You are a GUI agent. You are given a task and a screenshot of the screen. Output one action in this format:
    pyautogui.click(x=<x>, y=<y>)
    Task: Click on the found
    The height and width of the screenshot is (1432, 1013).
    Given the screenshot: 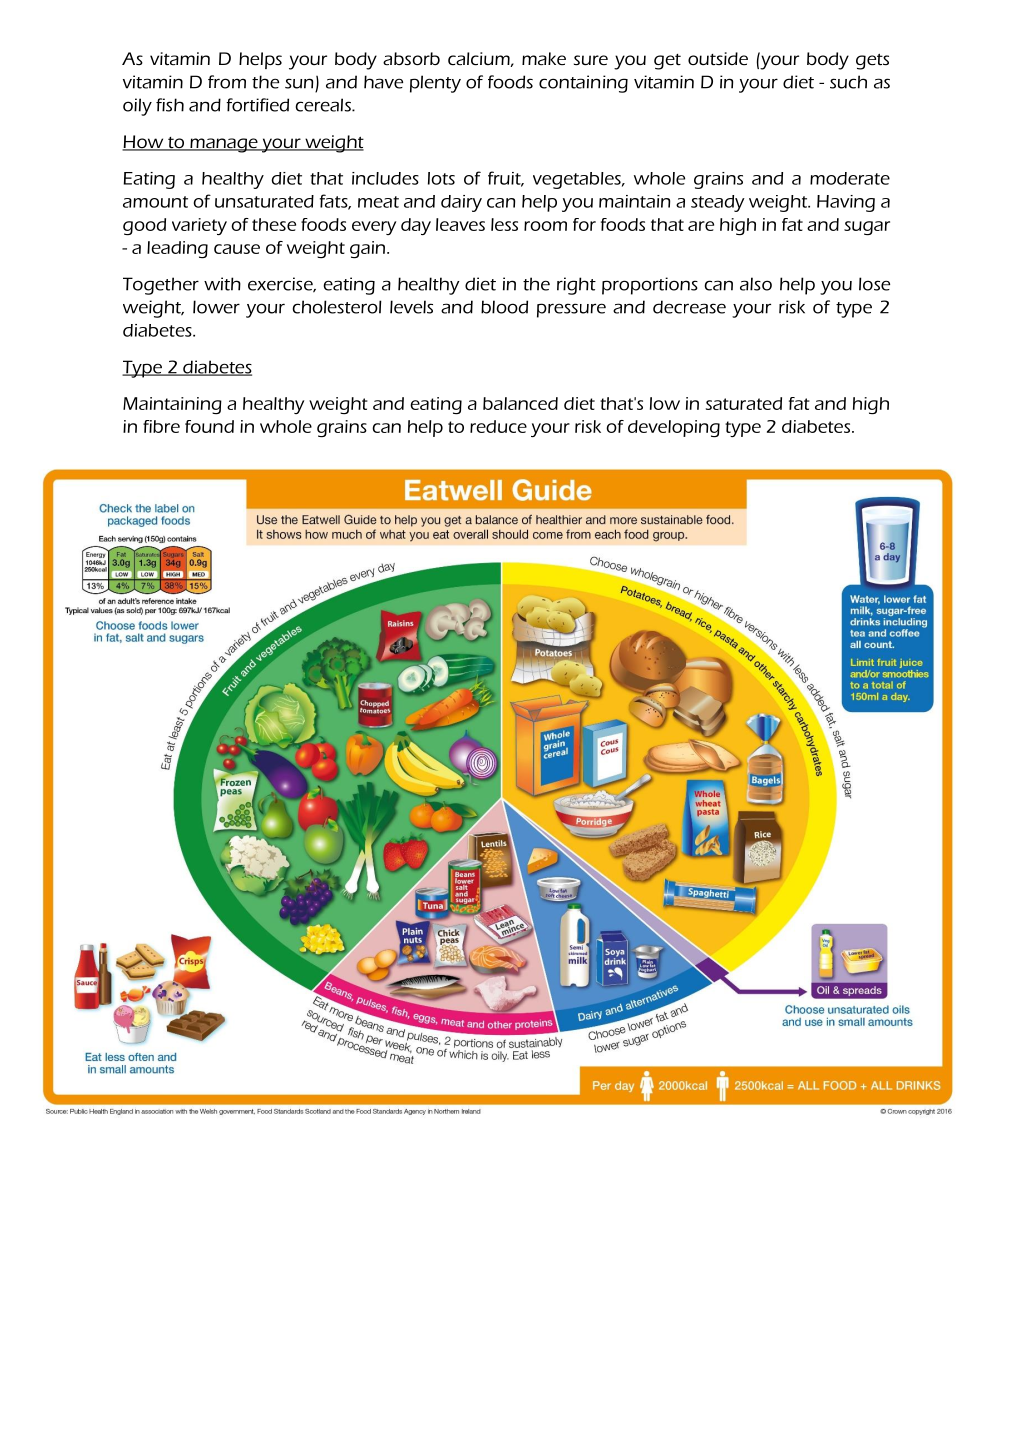 What is the action you would take?
    pyautogui.click(x=209, y=426)
